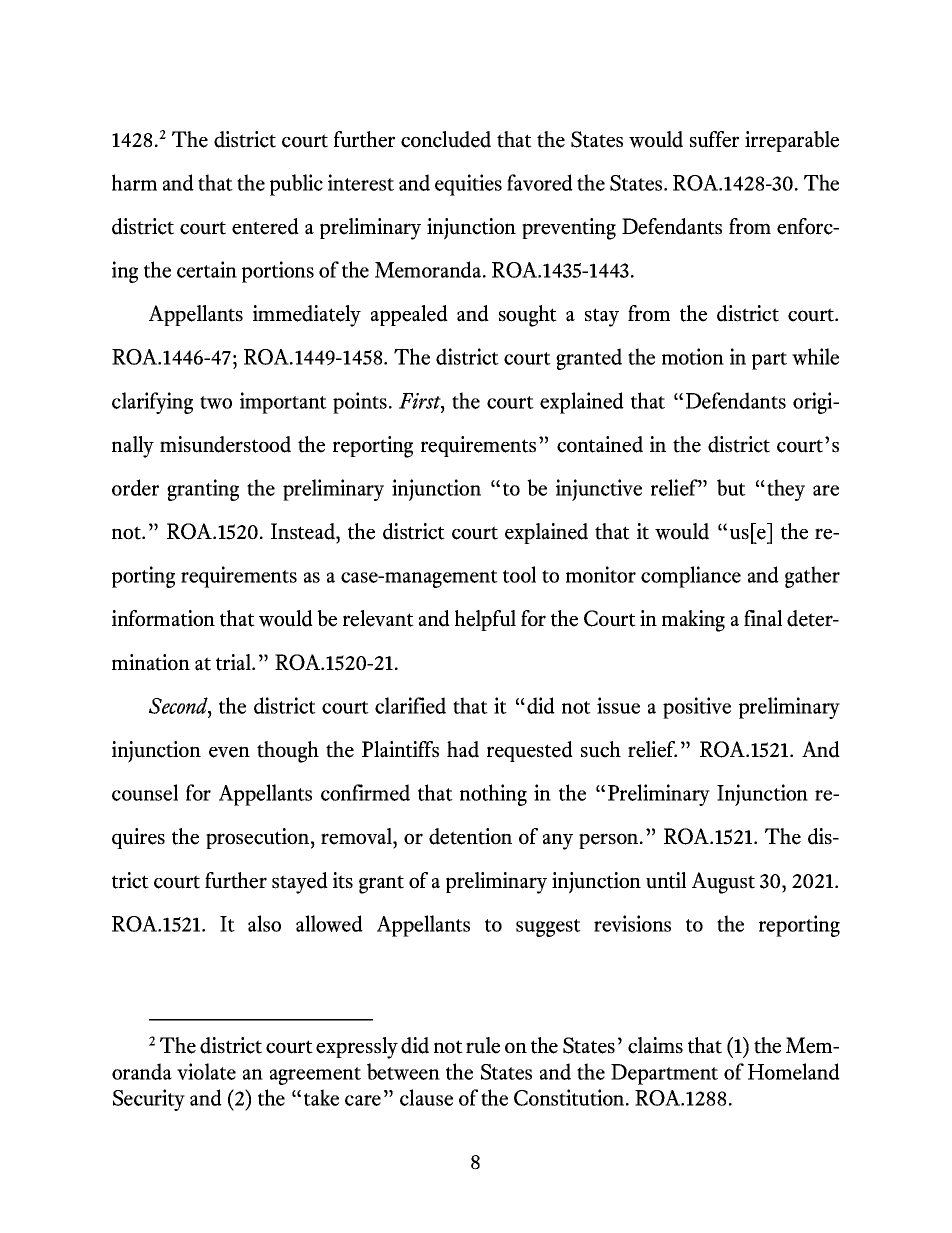 The height and width of the screenshot is (1233, 952). Describe the element at coordinates (693, 356) in the screenshot. I see `motion` at that location.
